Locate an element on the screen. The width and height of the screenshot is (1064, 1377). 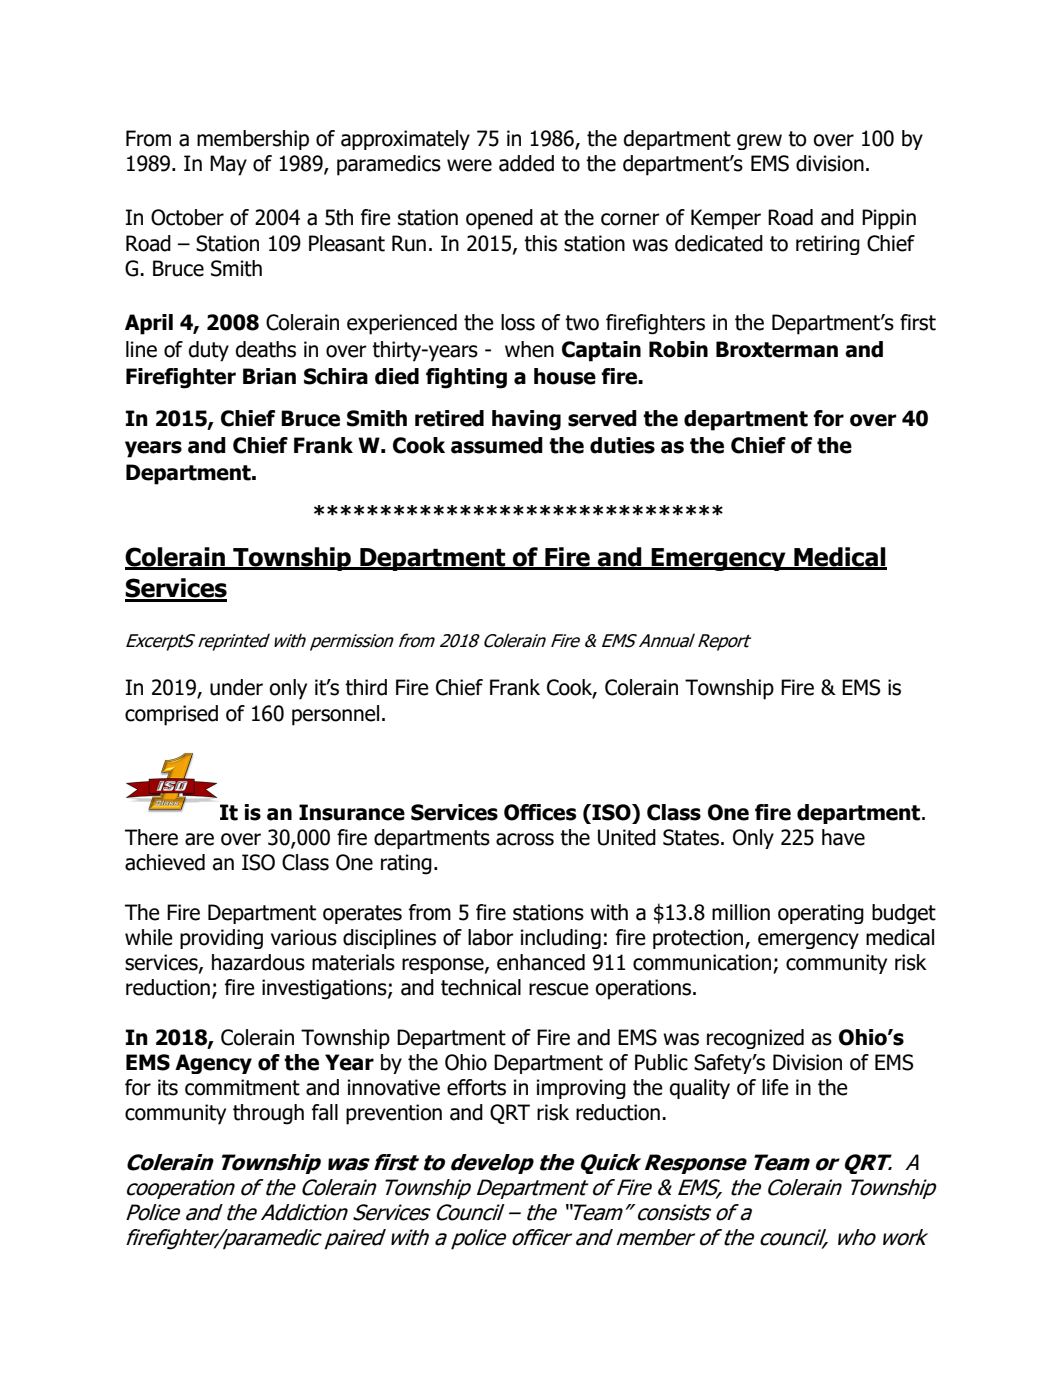
third is located at coordinates (366, 687).
